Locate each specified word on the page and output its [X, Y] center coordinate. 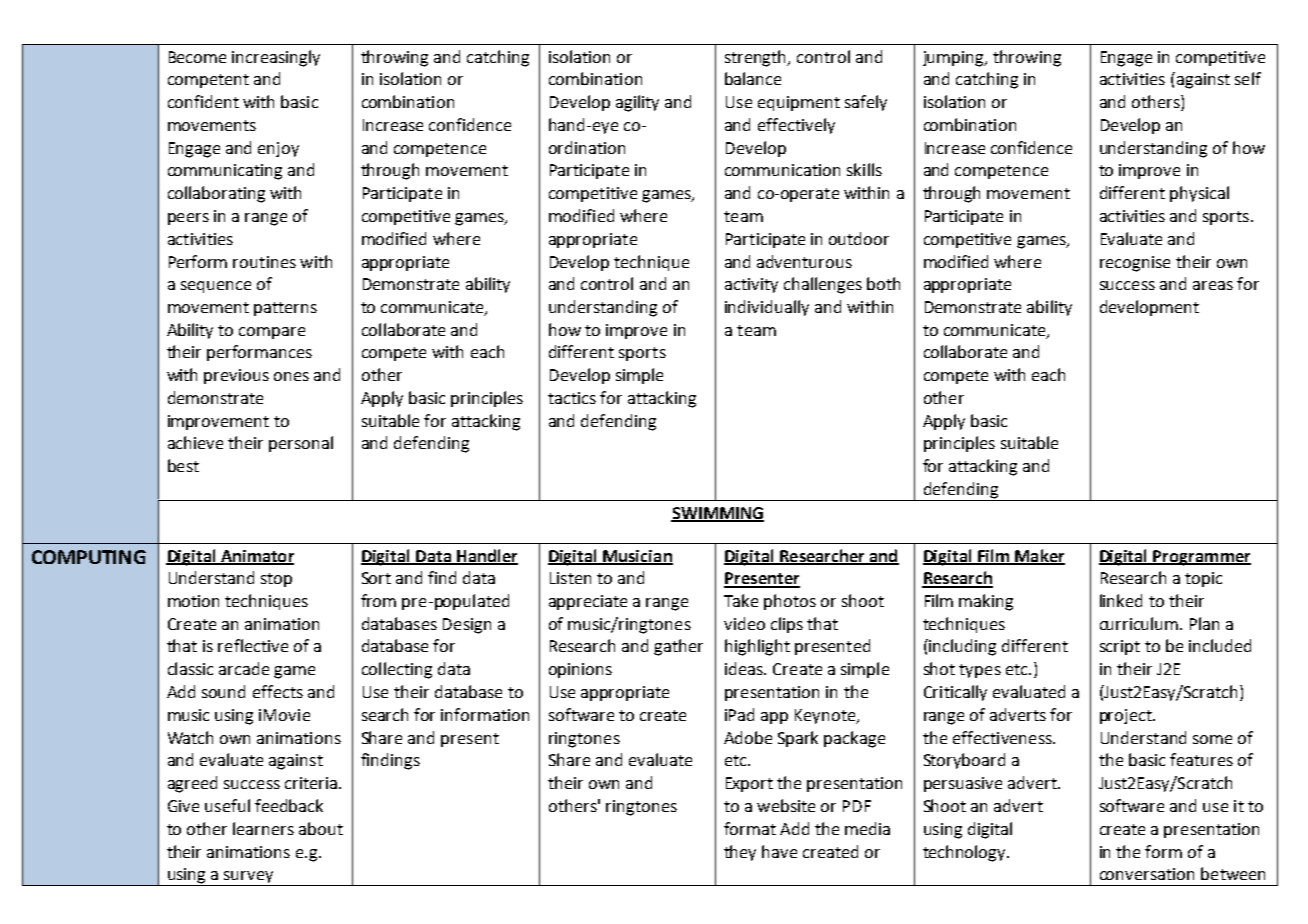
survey [249, 878]
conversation [1147, 874]
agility [637, 103]
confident [203, 101]
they [740, 853]
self [1248, 78]
